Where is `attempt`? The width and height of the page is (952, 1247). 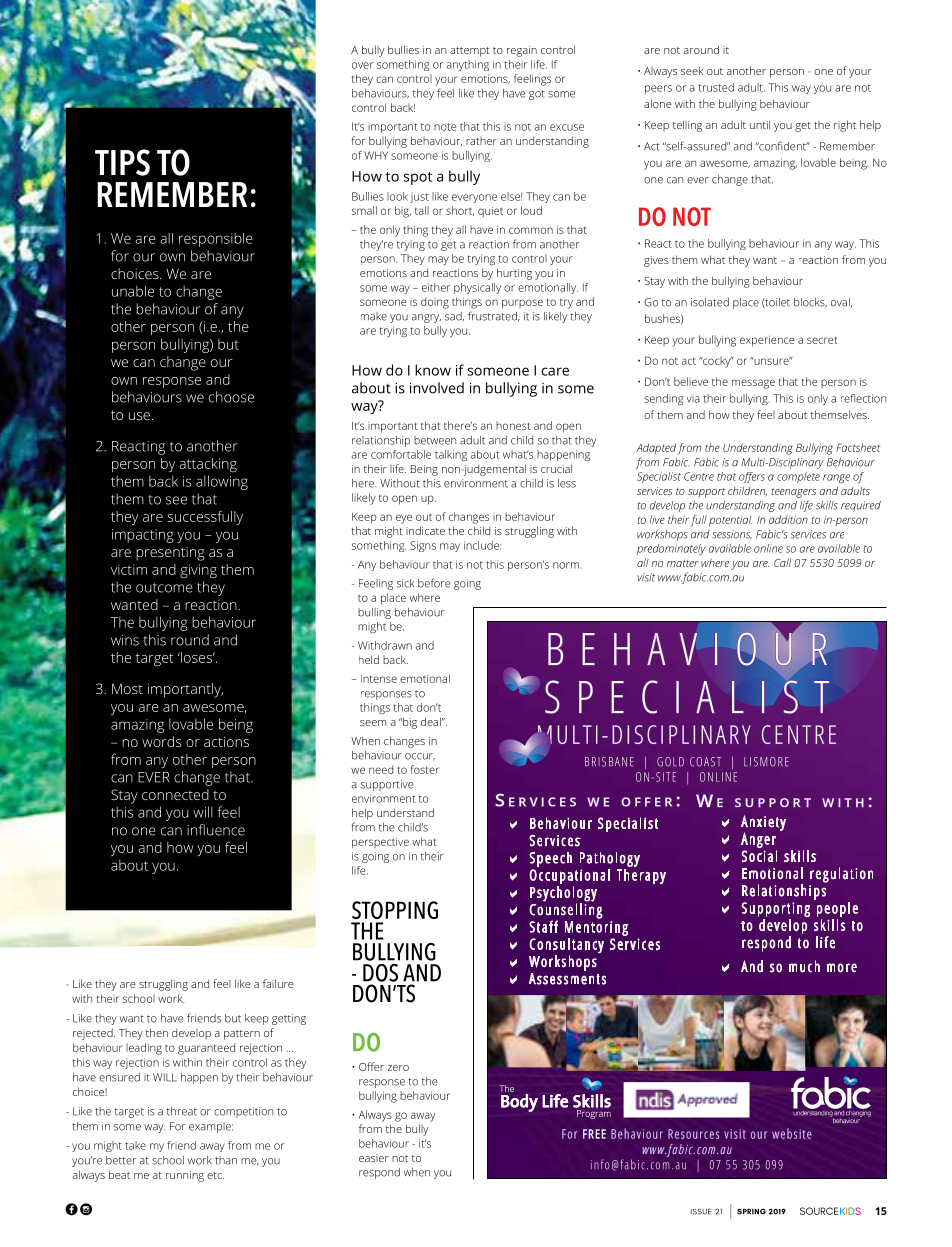
attempt is located at coordinates (470, 52).
